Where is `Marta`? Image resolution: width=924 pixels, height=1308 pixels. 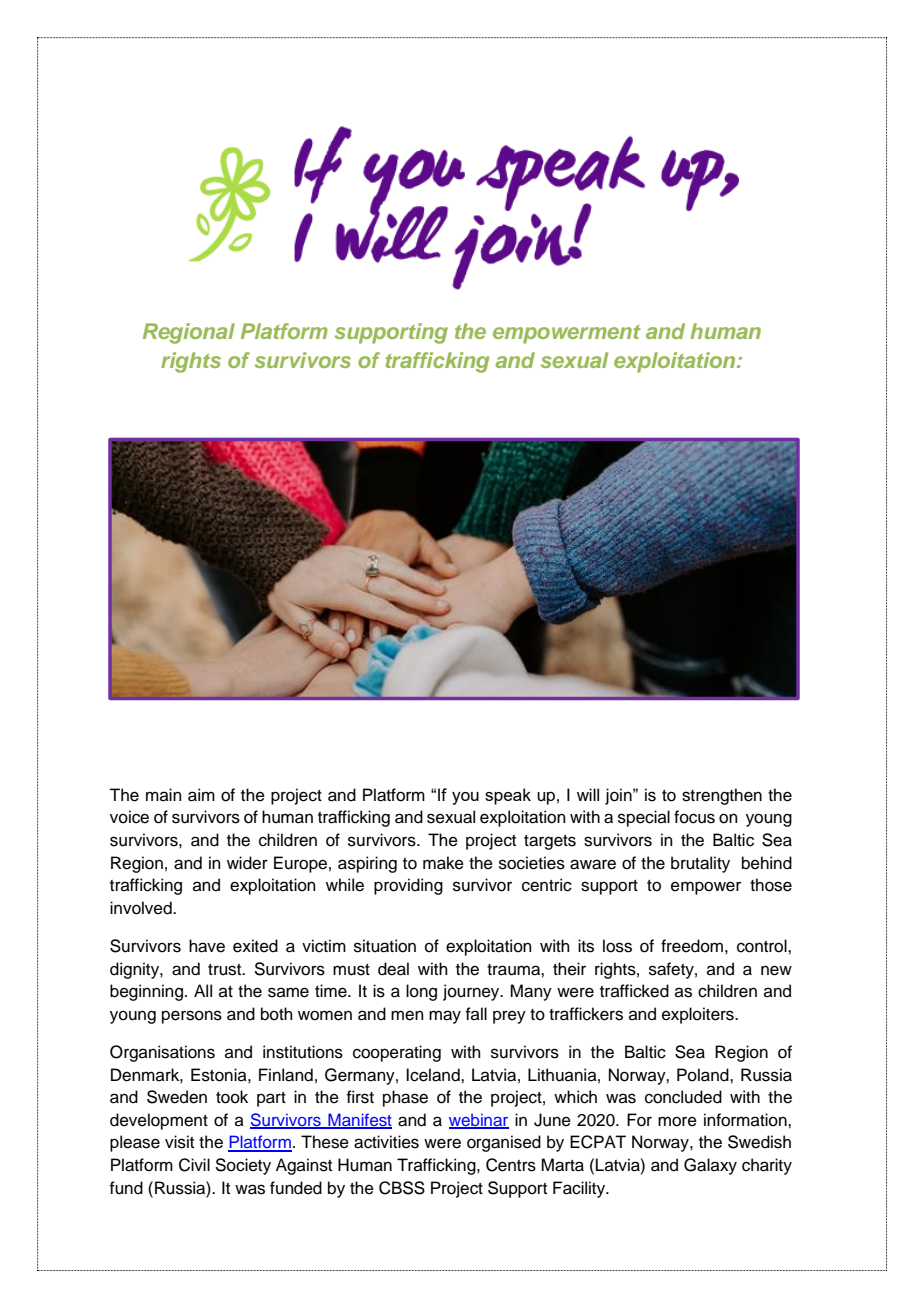
Marta is located at coordinates (562, 1165).
